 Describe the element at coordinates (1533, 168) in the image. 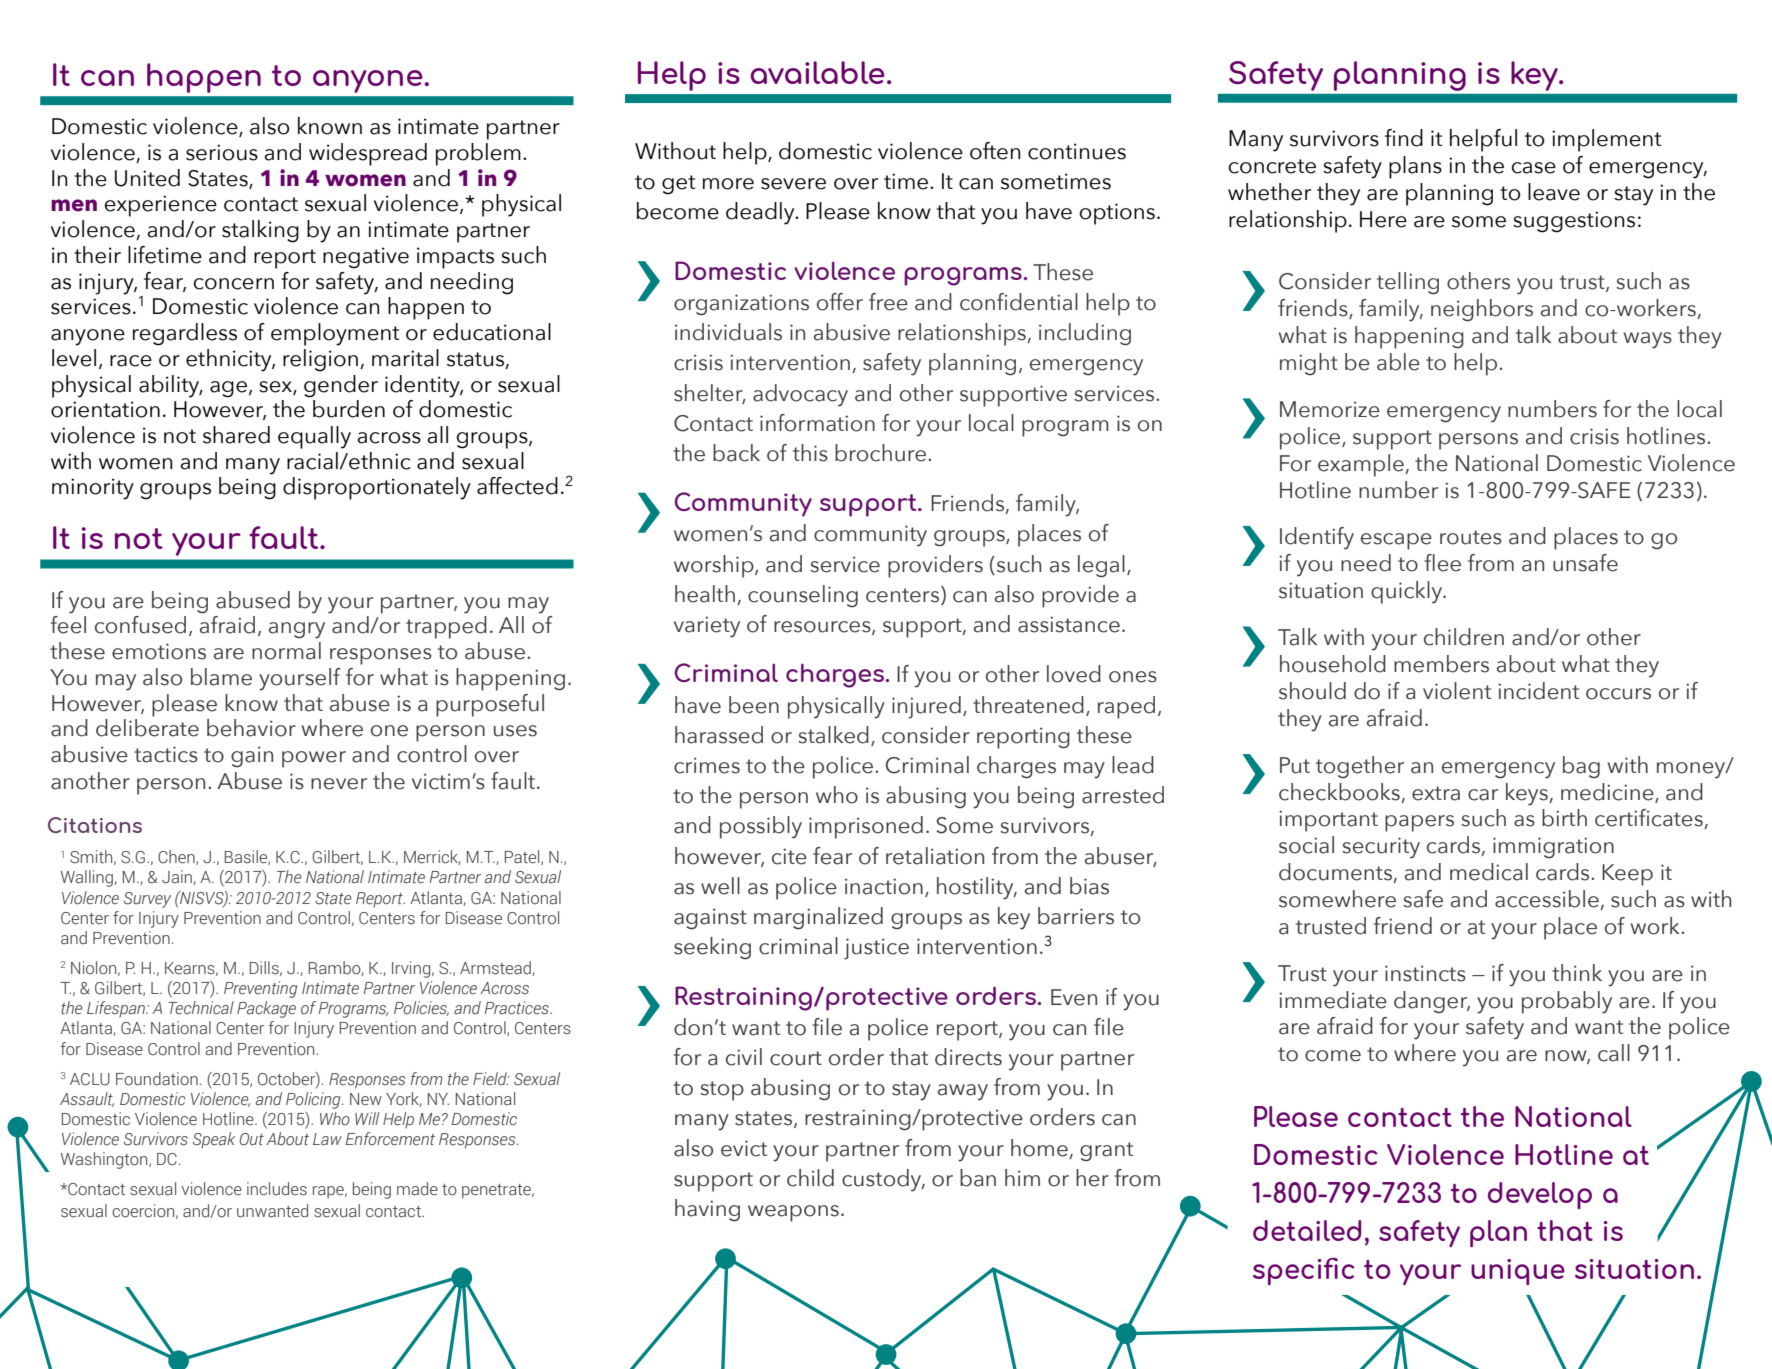

I see `case` at that location.
